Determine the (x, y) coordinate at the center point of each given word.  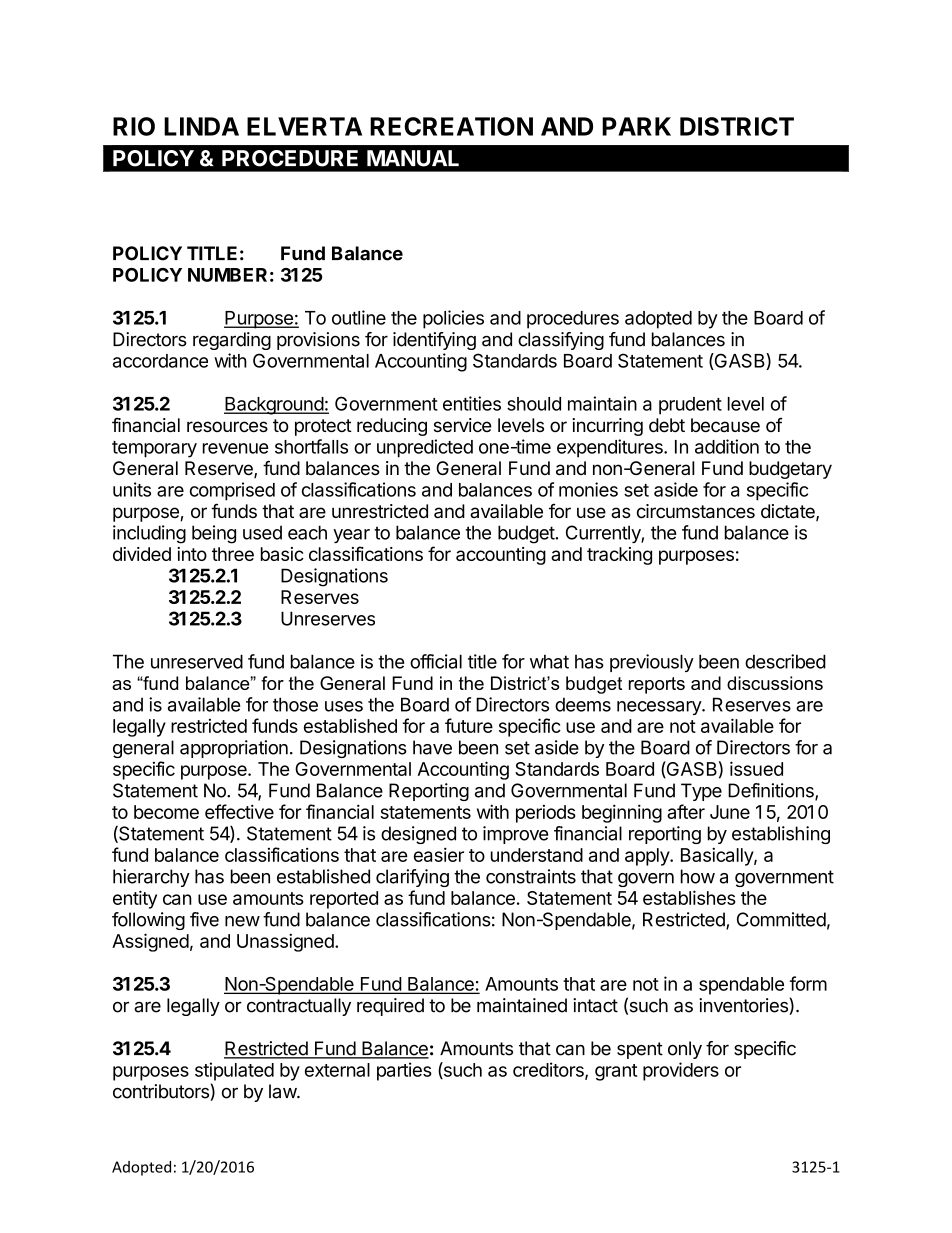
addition (727, 446)
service (463, 425)
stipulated (234, 1071)
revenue (236, 448)
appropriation (234, 749)
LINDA (201, 126)
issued (756, 768)
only (685, 1050)
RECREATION (451, 126)
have (432, 747)
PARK (636, 126)
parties (404, 1071)
